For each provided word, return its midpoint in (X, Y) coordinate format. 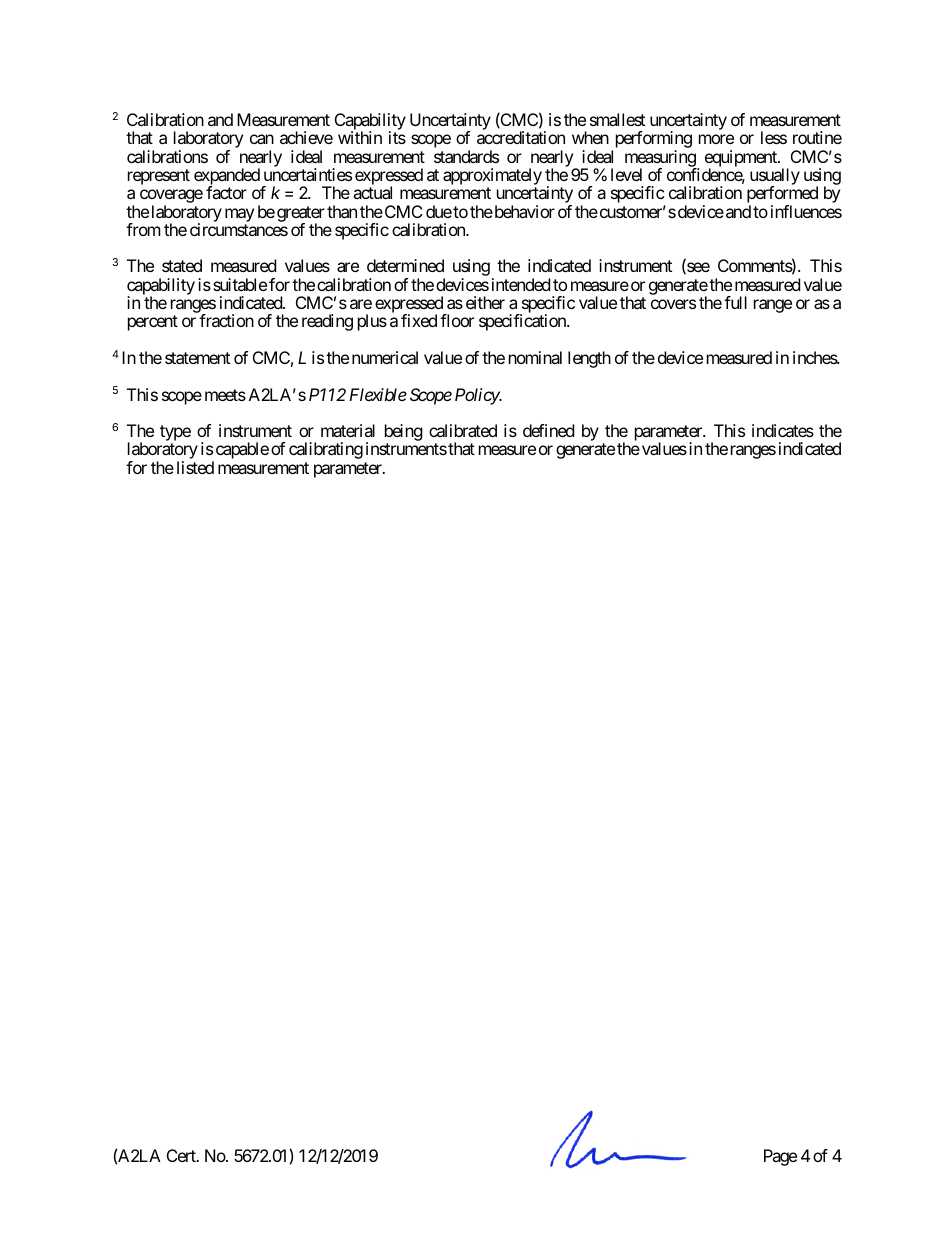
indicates (783, 430)
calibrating (326, 450)
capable (241, 452)
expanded (227, 178)
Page (780, 1157)
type (175, 434)
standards (466, 156)
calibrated (463, 430)
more (716, 139)
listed (195, 467)
